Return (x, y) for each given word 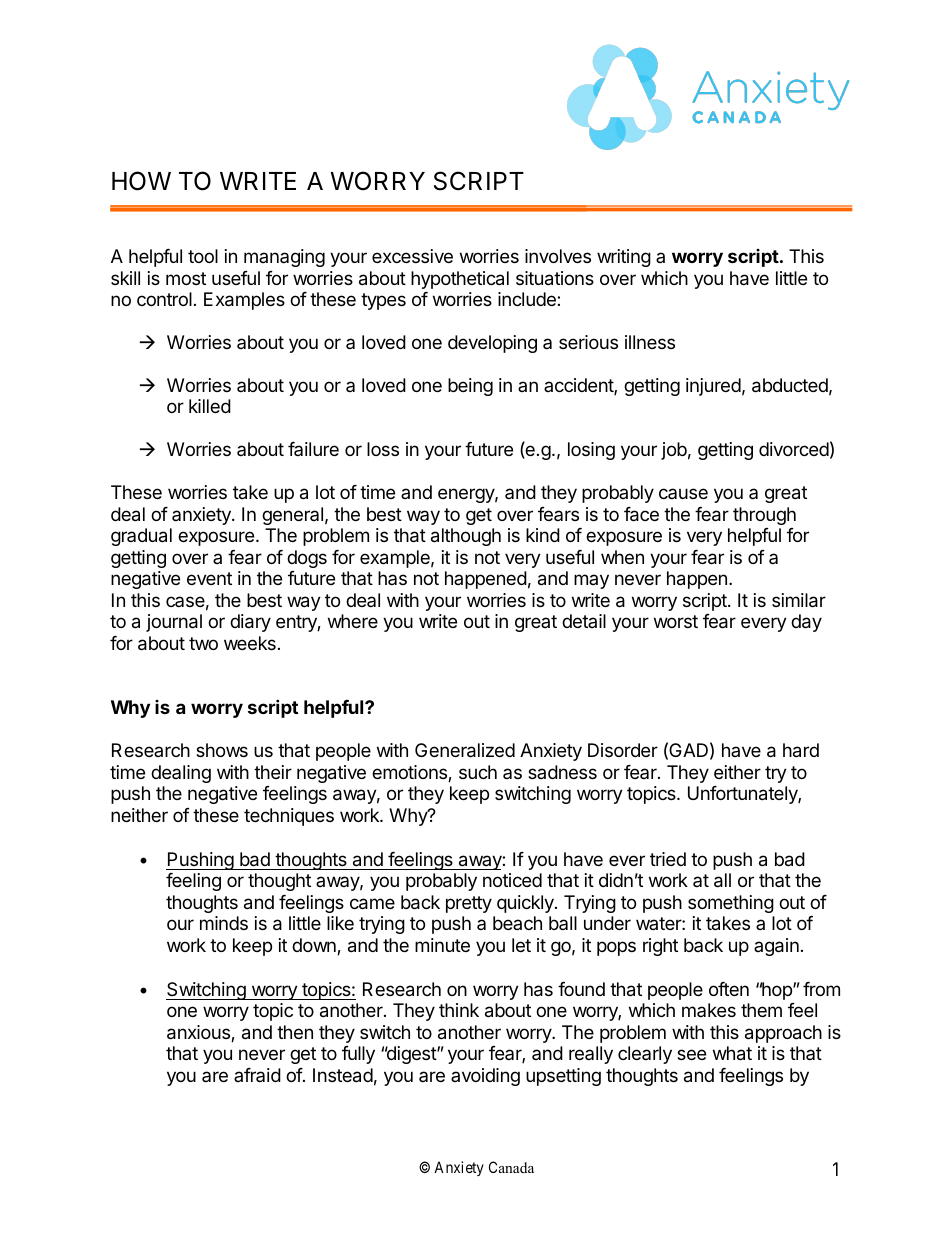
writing (624, 258)
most (186, 278)
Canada (511, 1167)
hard (801, 750)
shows (222, 750)
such (478, 772)
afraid (257, 1075)
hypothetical (460, 280)
